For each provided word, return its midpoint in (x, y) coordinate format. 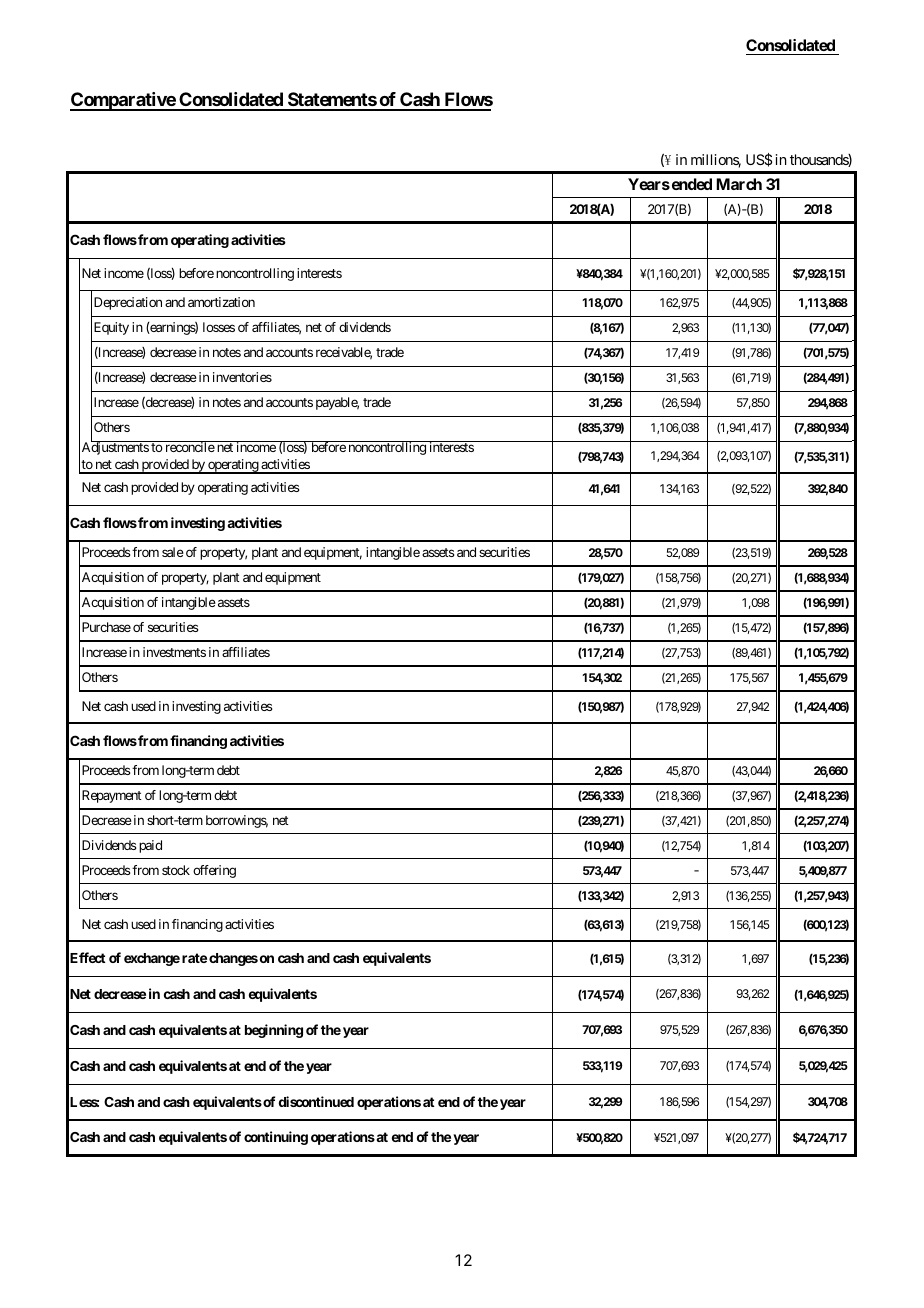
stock (176, 870)
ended (690, 184)
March (739, 184)
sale (173, 552)
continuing (276, 1138)
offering (214, 871)
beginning (274, 1031)
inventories (242, 377)
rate (194, 958)
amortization (221, 302)
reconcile (189, 446)
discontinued (316, 1101)
